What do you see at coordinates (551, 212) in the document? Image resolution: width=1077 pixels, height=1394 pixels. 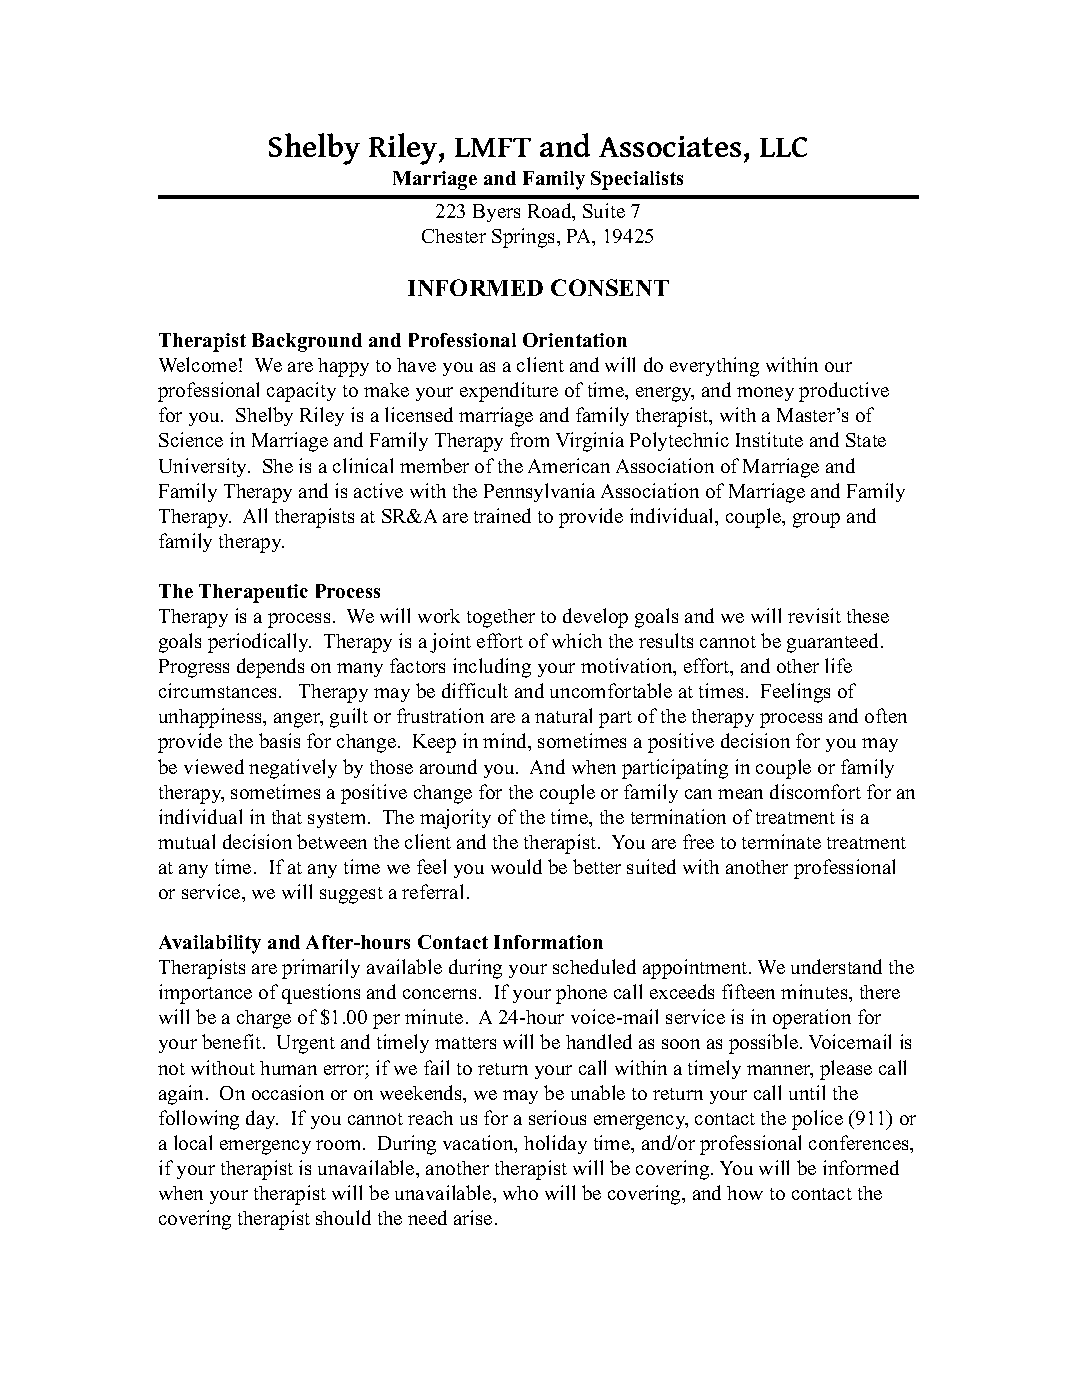 I see `Road` at bounding box center [551, 212].
